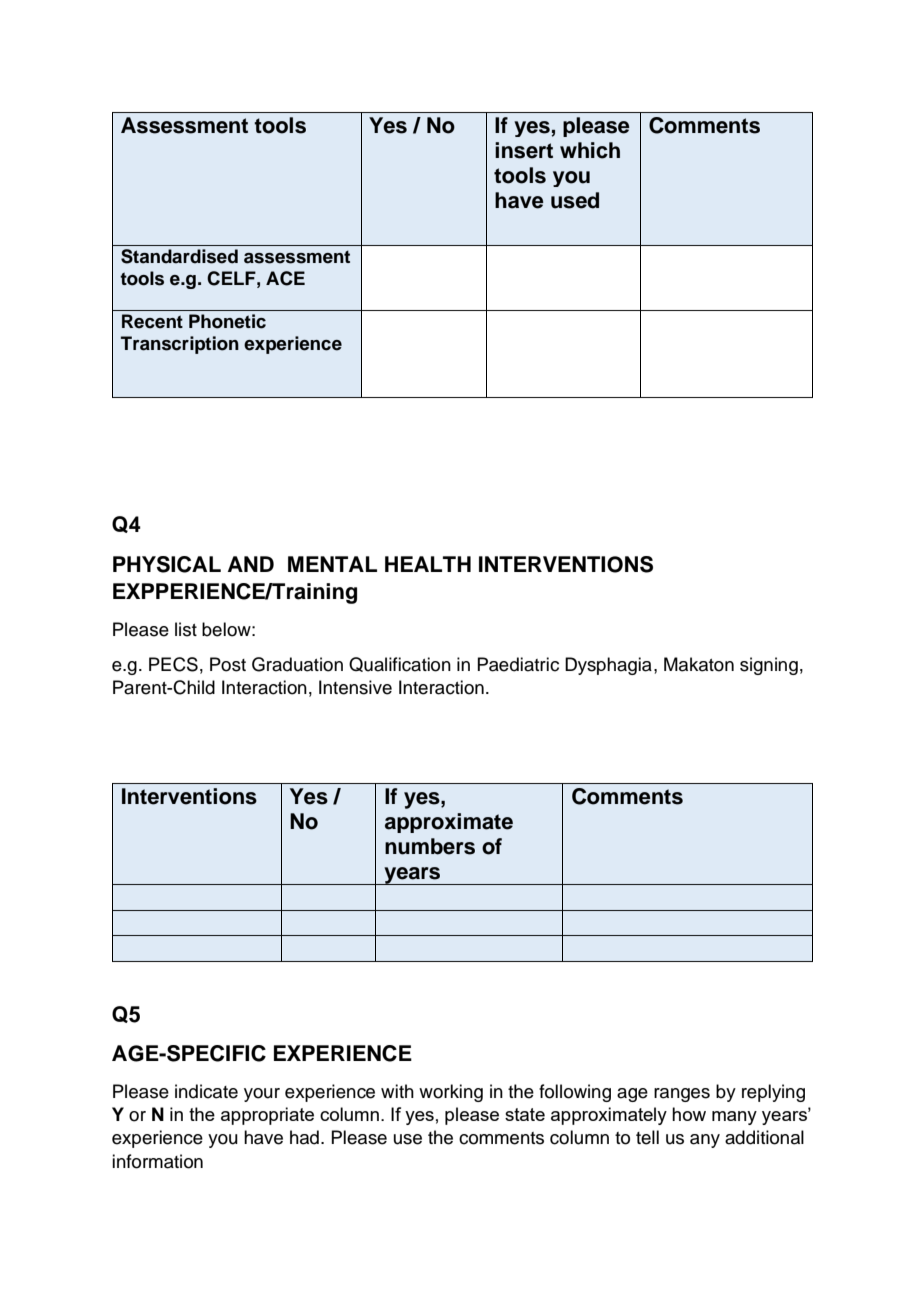  What do you see at coordinates (699, 664) in the screenshot?
I see `Makaton` at bounding box center [699, 664].
